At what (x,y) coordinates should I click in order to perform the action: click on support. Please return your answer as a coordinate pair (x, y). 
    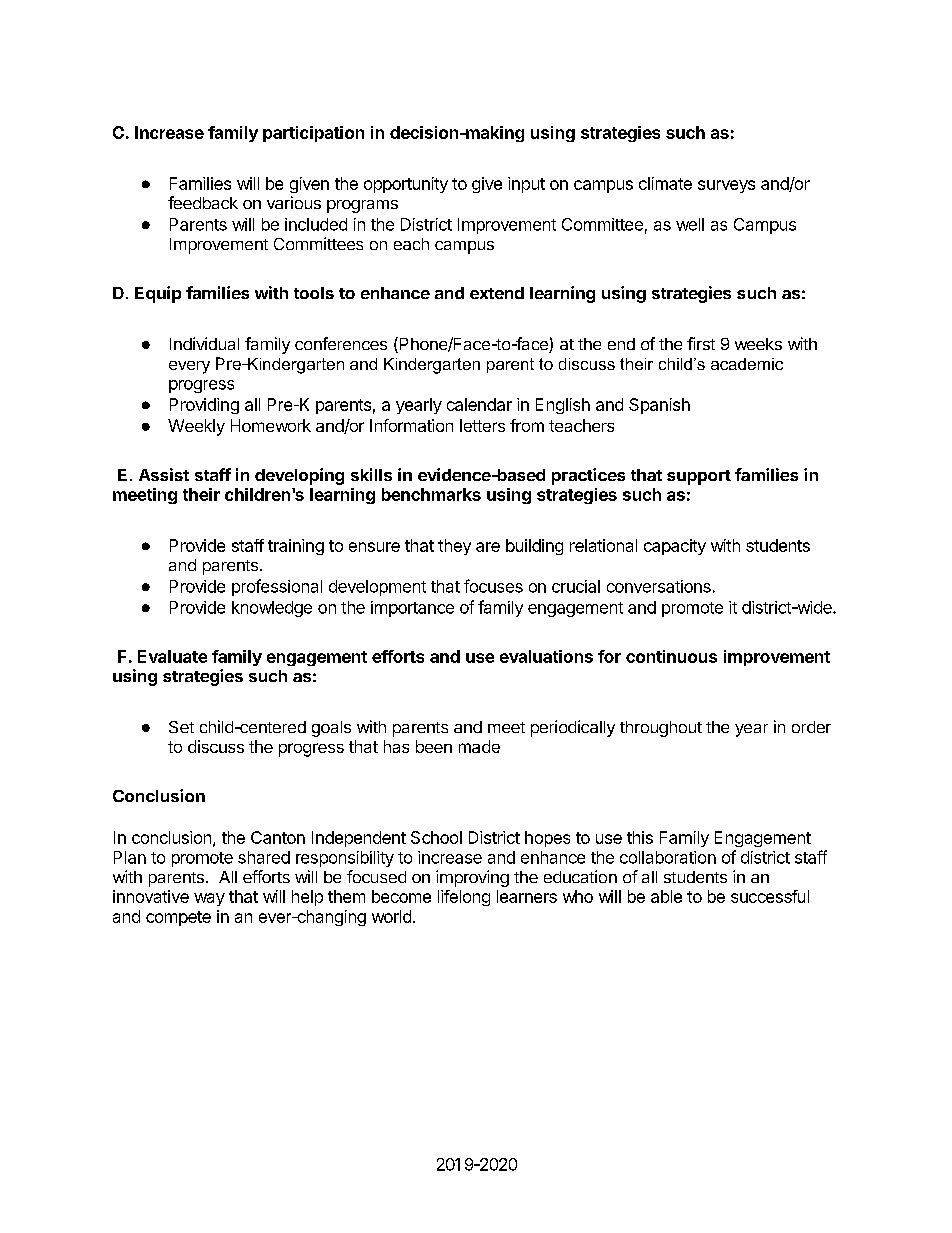
    Looking at the image, I should click on (699, 477).
